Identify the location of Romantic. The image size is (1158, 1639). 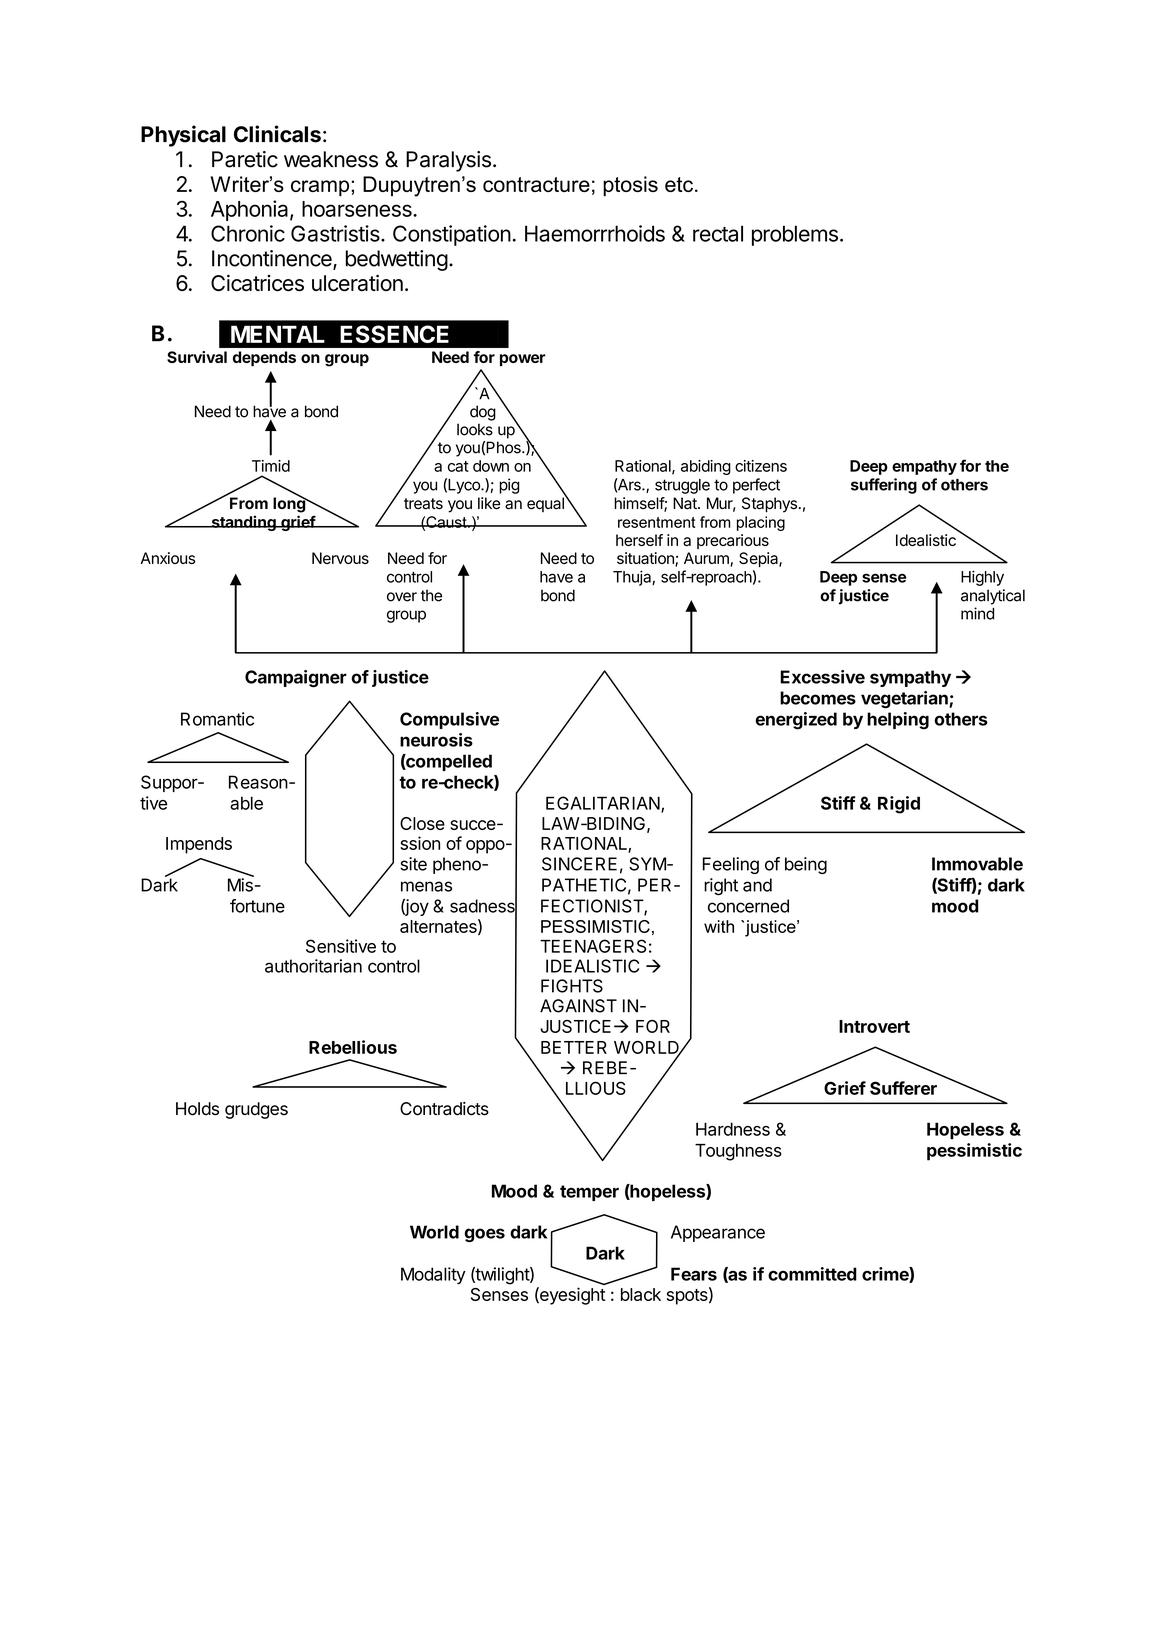
(217, 719).
